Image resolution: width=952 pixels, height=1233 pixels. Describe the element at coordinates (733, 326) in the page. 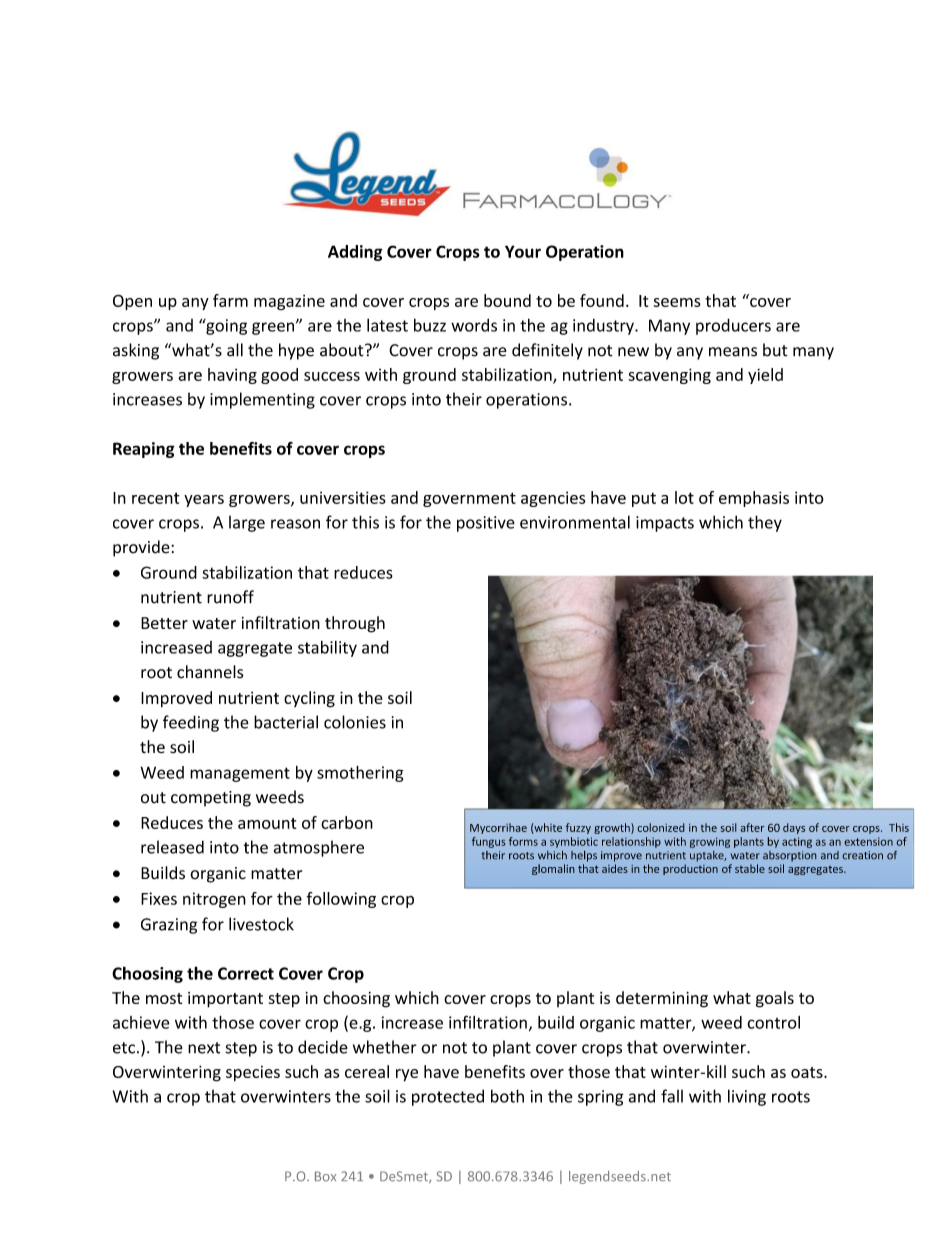

I see `producers` at that location.
